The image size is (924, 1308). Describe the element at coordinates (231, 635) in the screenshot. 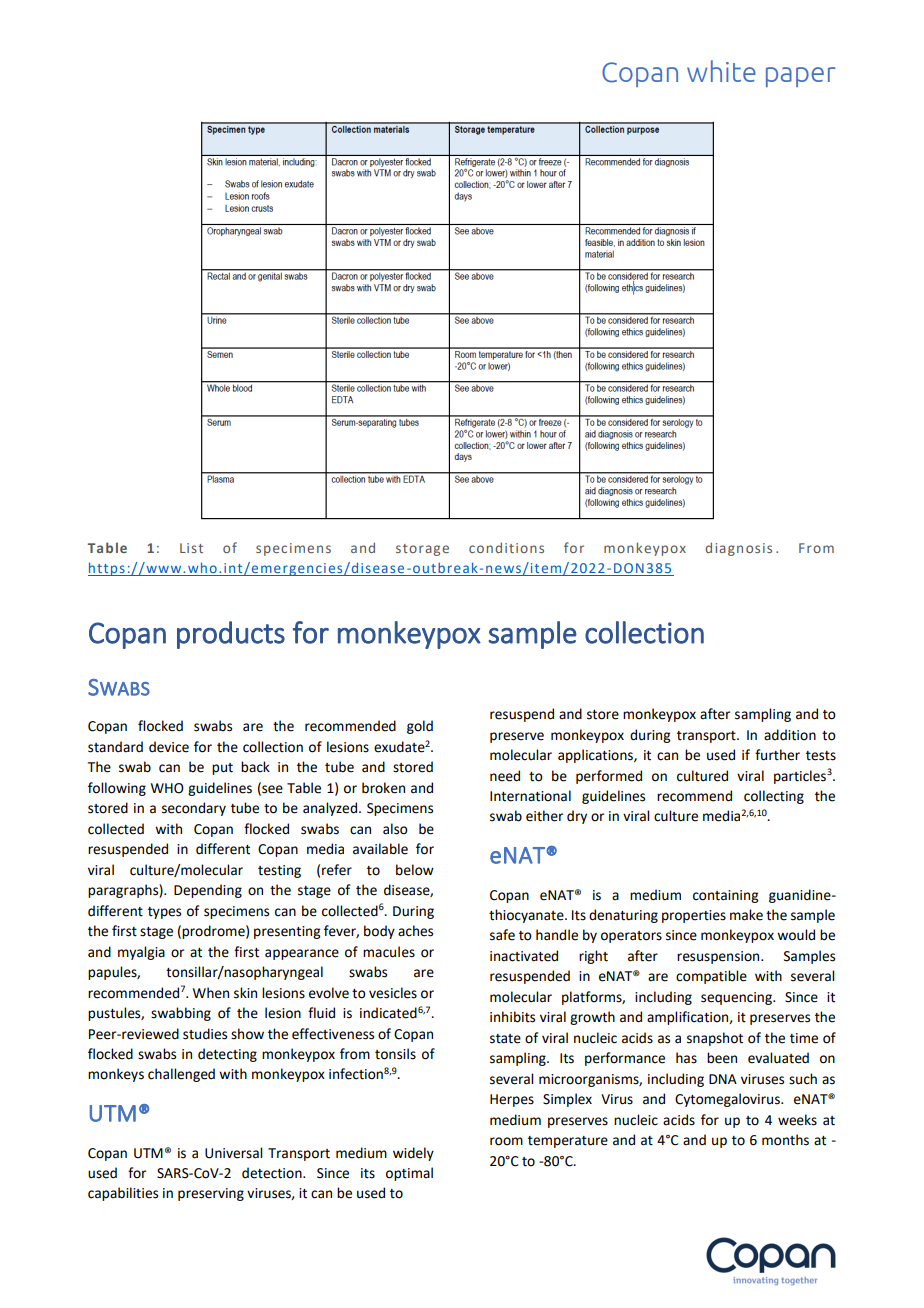

I see `products` at that location.
